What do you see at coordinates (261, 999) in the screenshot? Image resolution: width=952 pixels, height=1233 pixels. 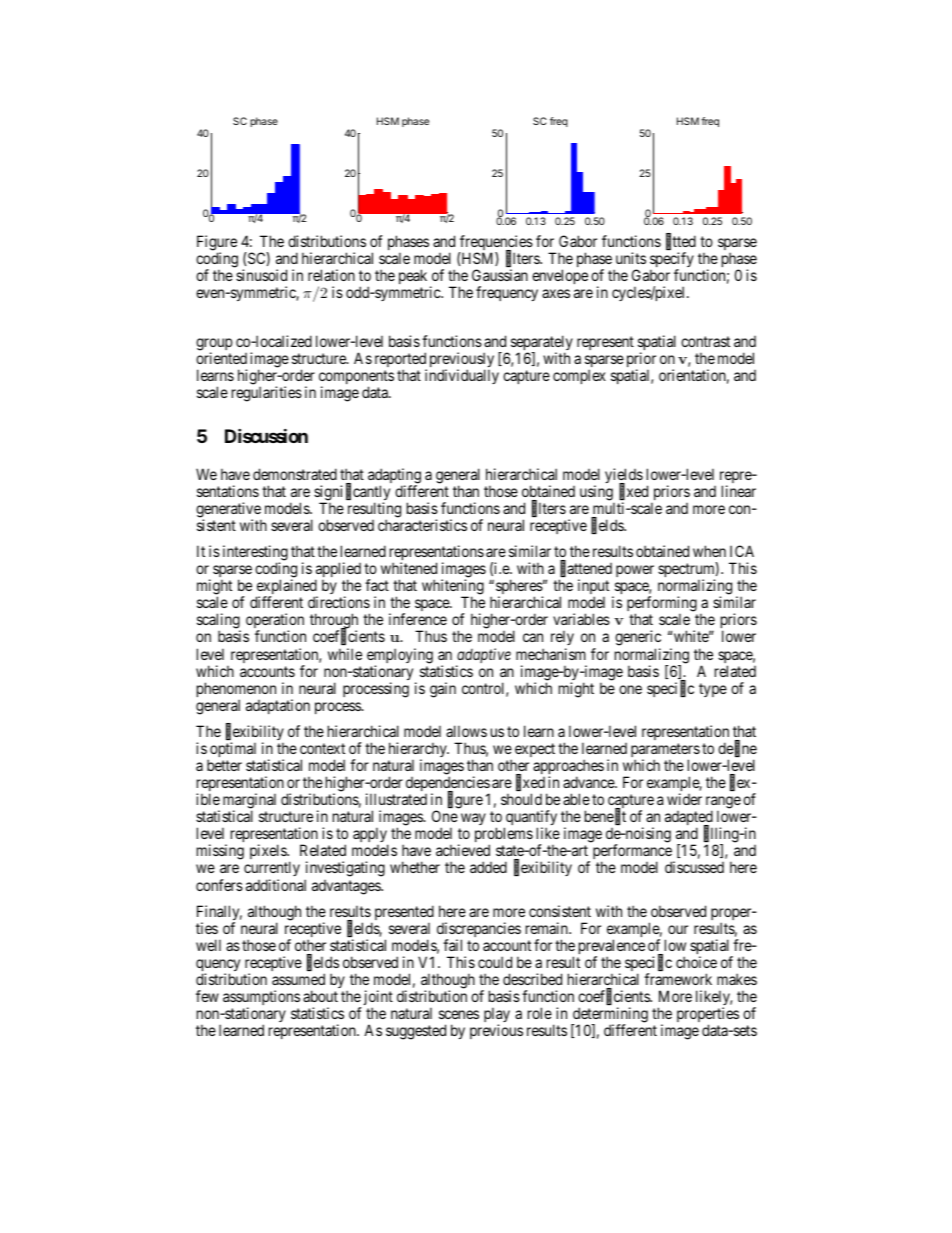 I see `assumptions` at bounding box center [261, 999].
